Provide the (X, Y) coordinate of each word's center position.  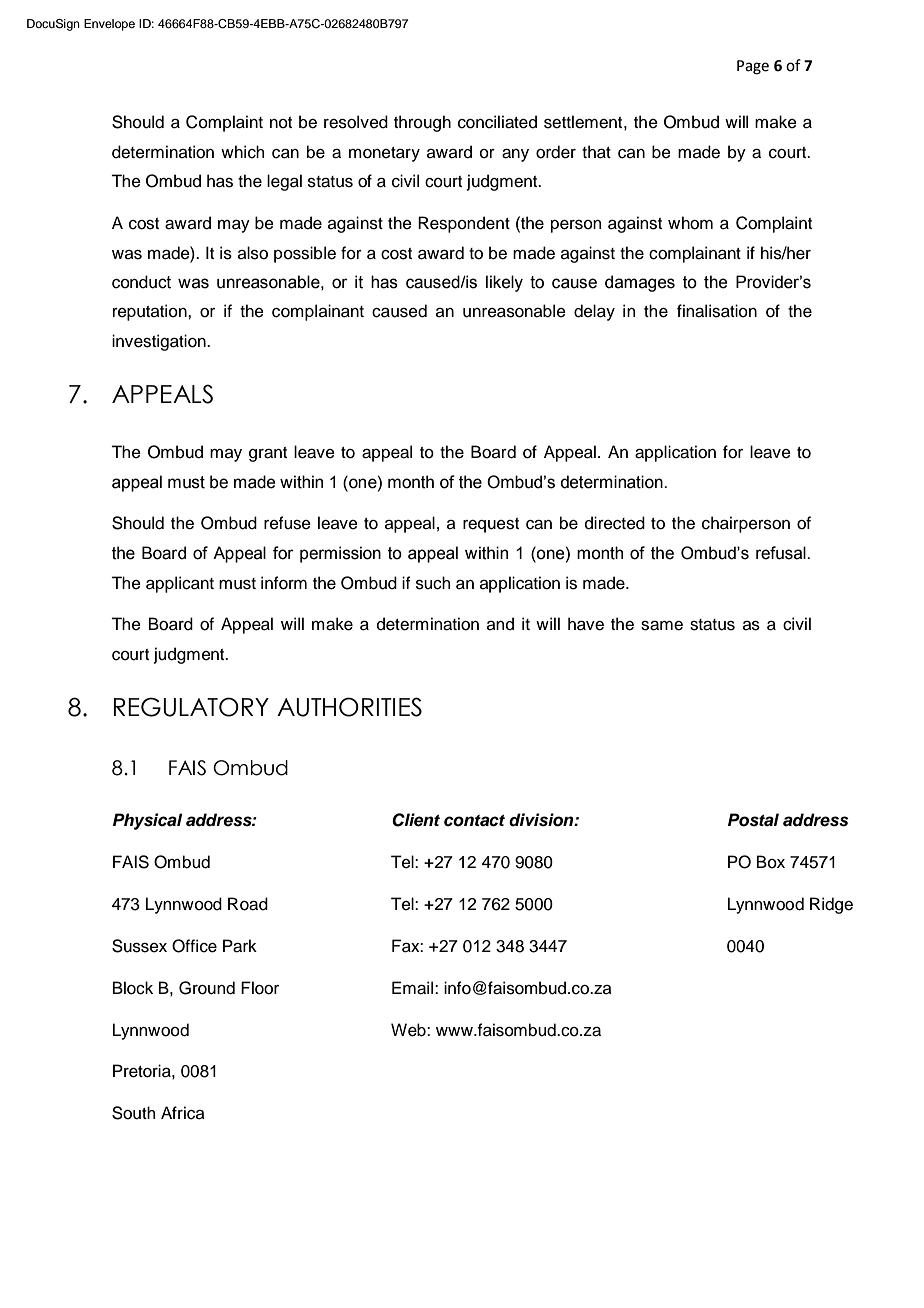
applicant (180, 584)
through (422, 123)
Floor (260, 988)
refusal (782, 553)
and (500, 624)
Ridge (831, 905)
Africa (183, 1113)
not (281, 123)
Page (753, 67)
